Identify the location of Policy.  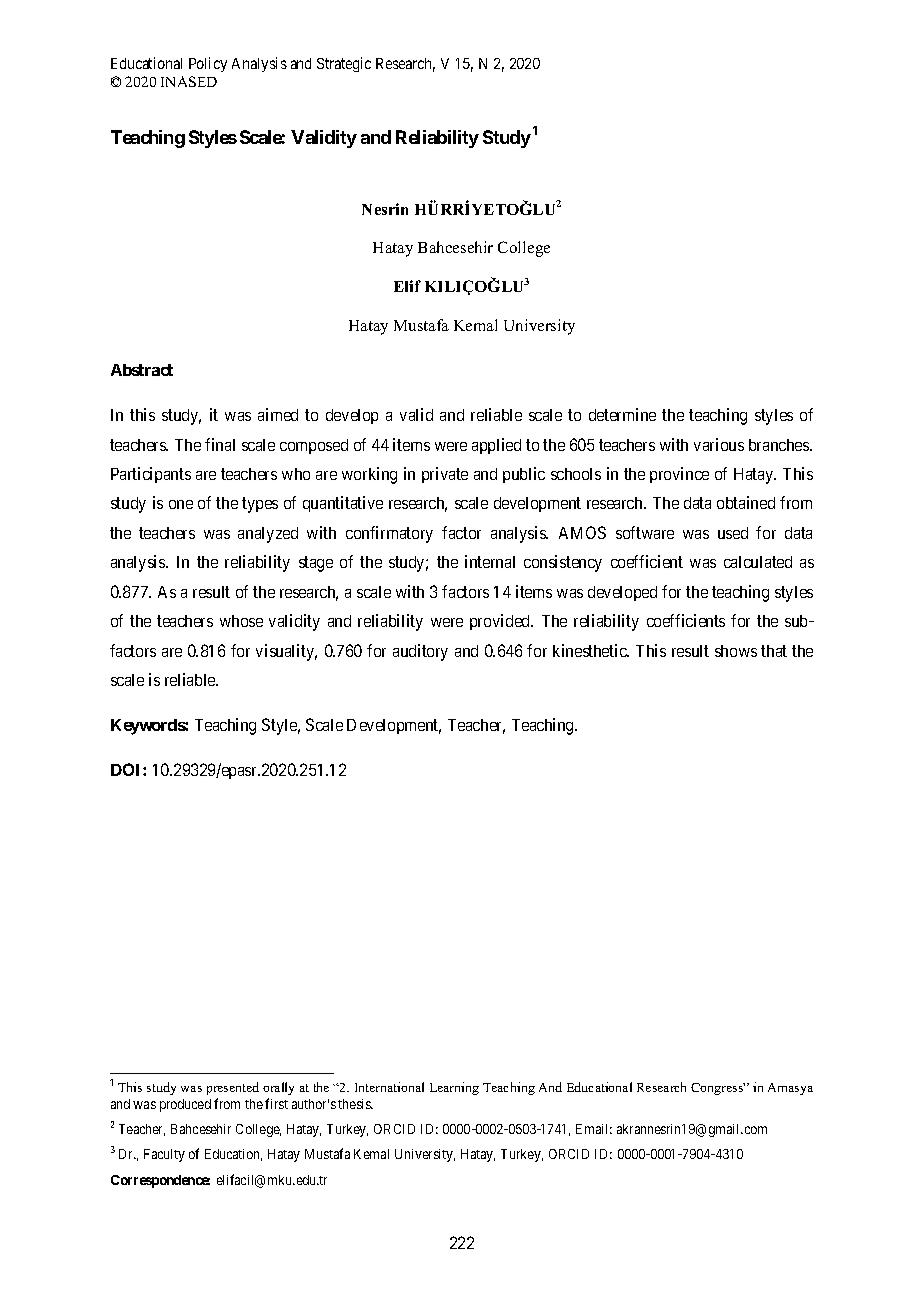
(208, 64).
